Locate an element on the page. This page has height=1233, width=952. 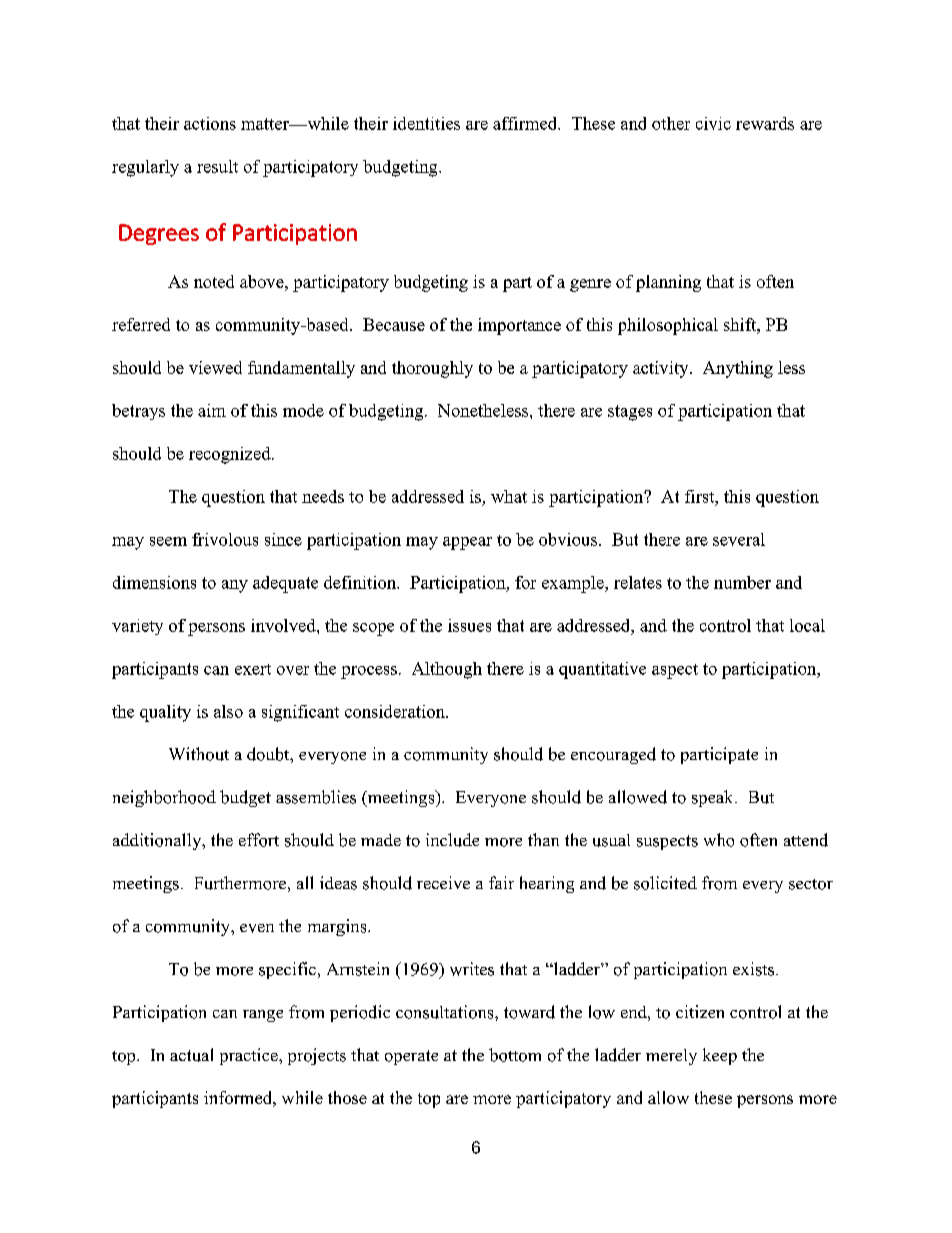
number is located at coordinates (742, 582).
